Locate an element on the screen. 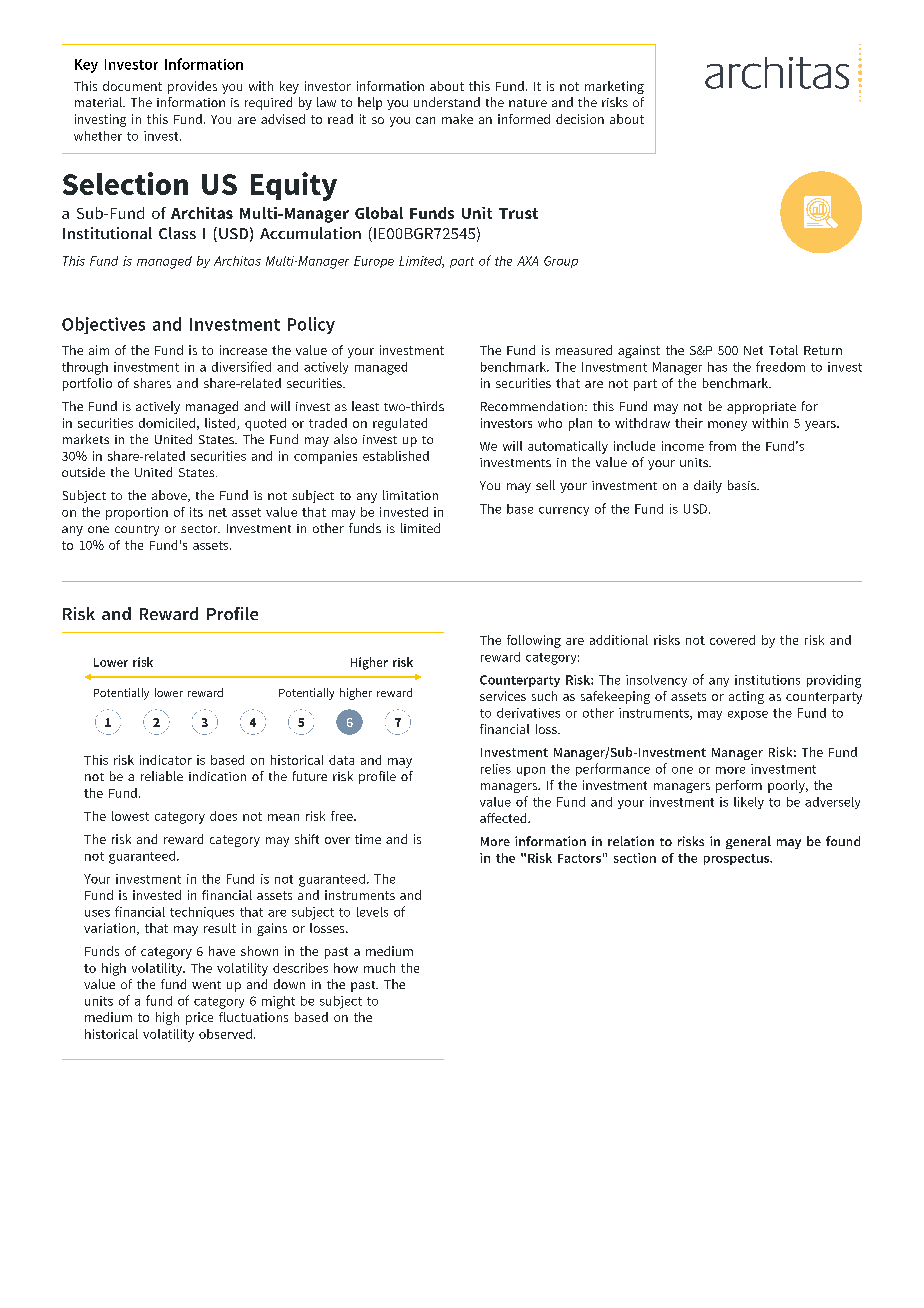 The image size is (924, 1308). marketing is located at coordinates (614, 87).
